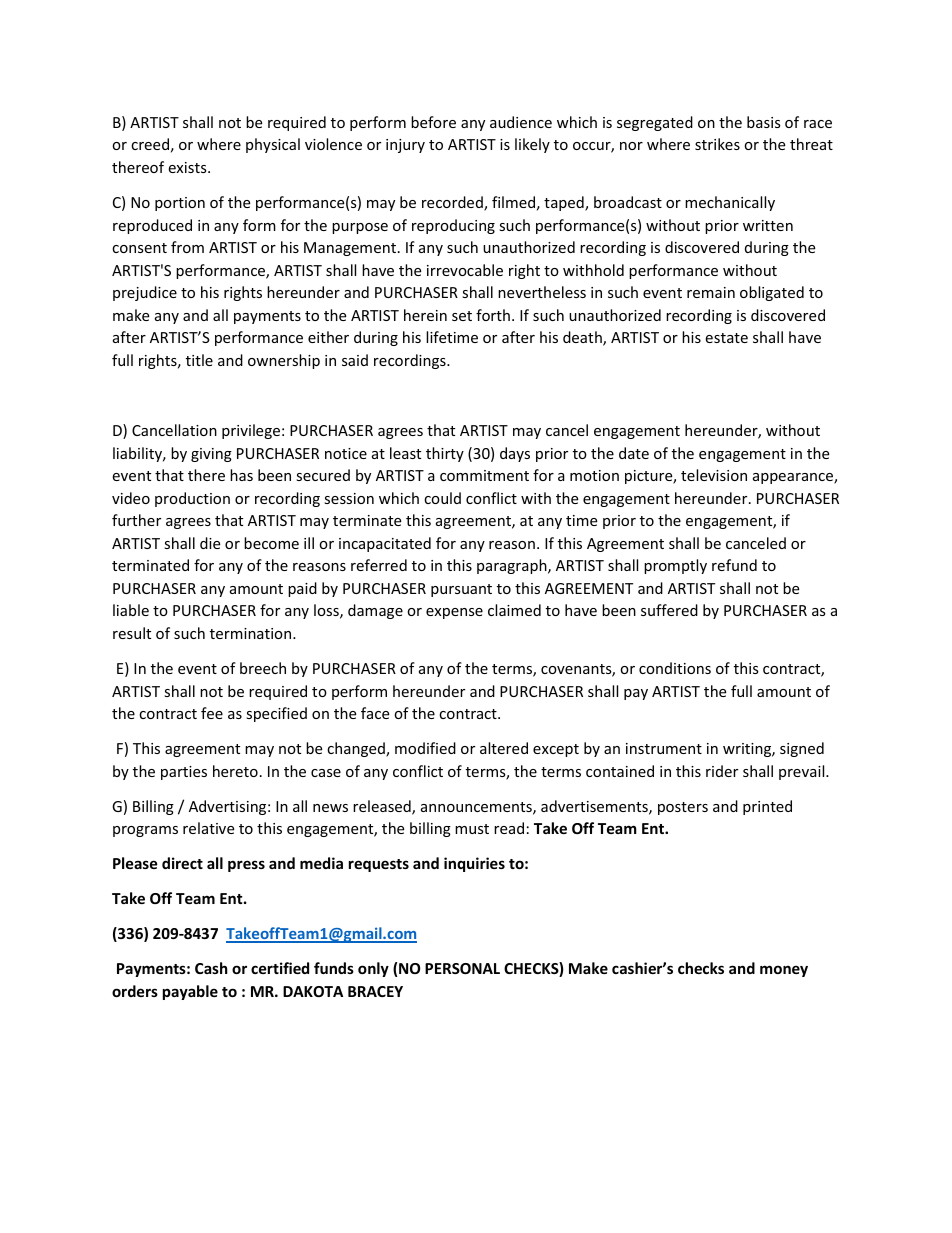 Image resolution: width=952 pixels, height=1233 pixels. Describe the element at coordinates (675, 668) in the screenshot. I see `conditions` at that location.
